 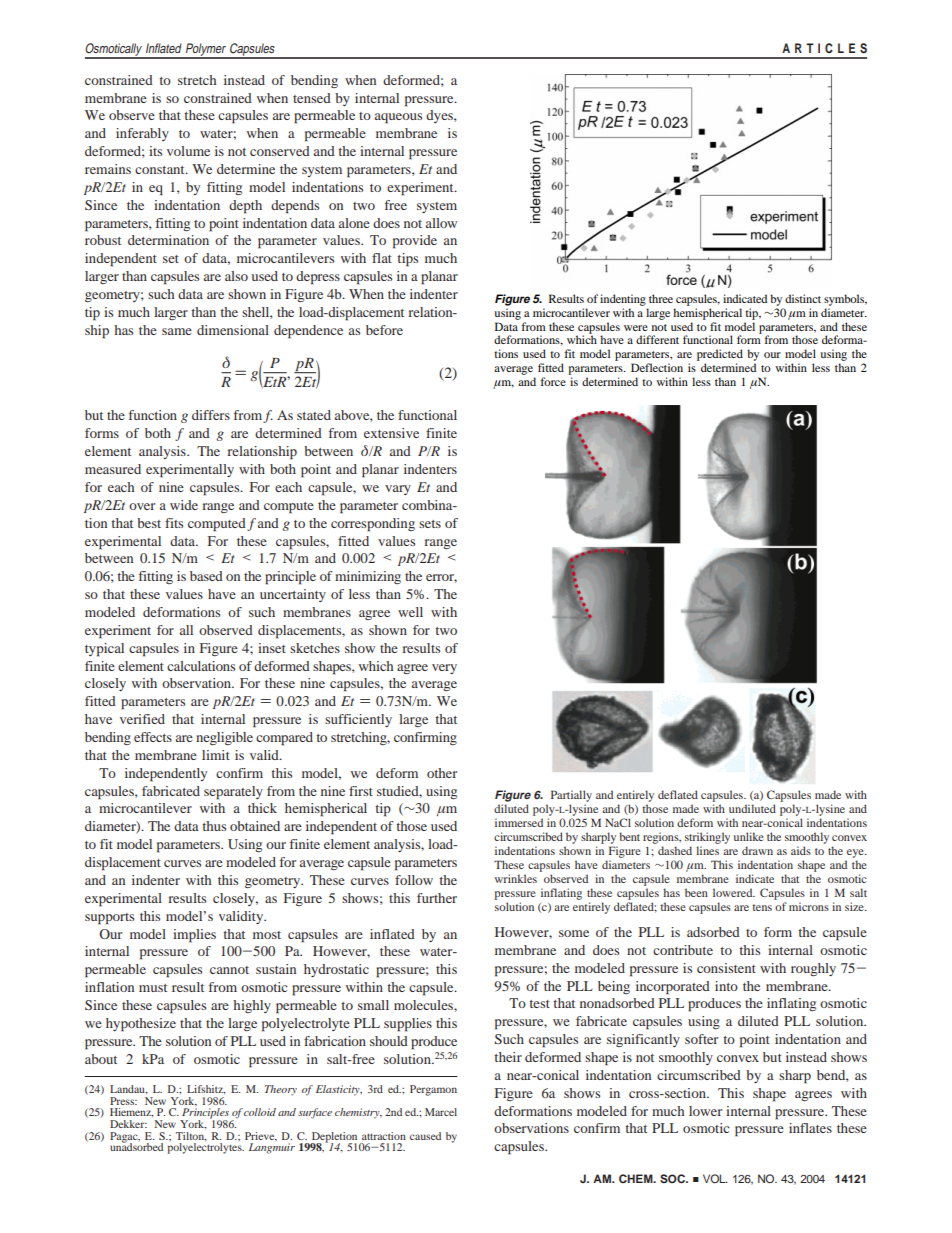 What do you see at coordinates (441, 1112) in the image?
I see `Marcel` at bounding box center [441, 1112].
